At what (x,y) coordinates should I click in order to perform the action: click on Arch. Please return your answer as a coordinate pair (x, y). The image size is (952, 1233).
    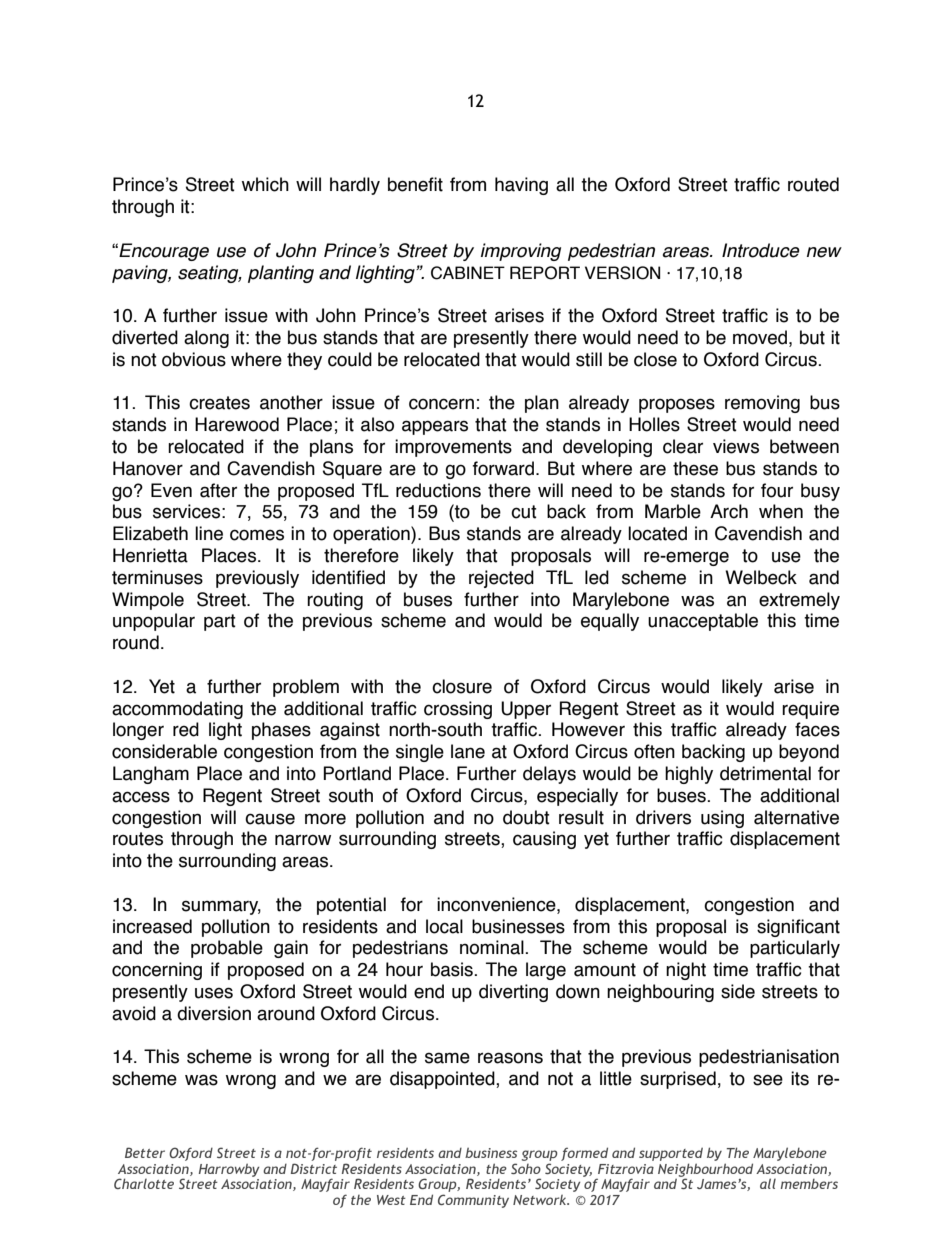
    Looking at the image, I should click on (729, 511).
